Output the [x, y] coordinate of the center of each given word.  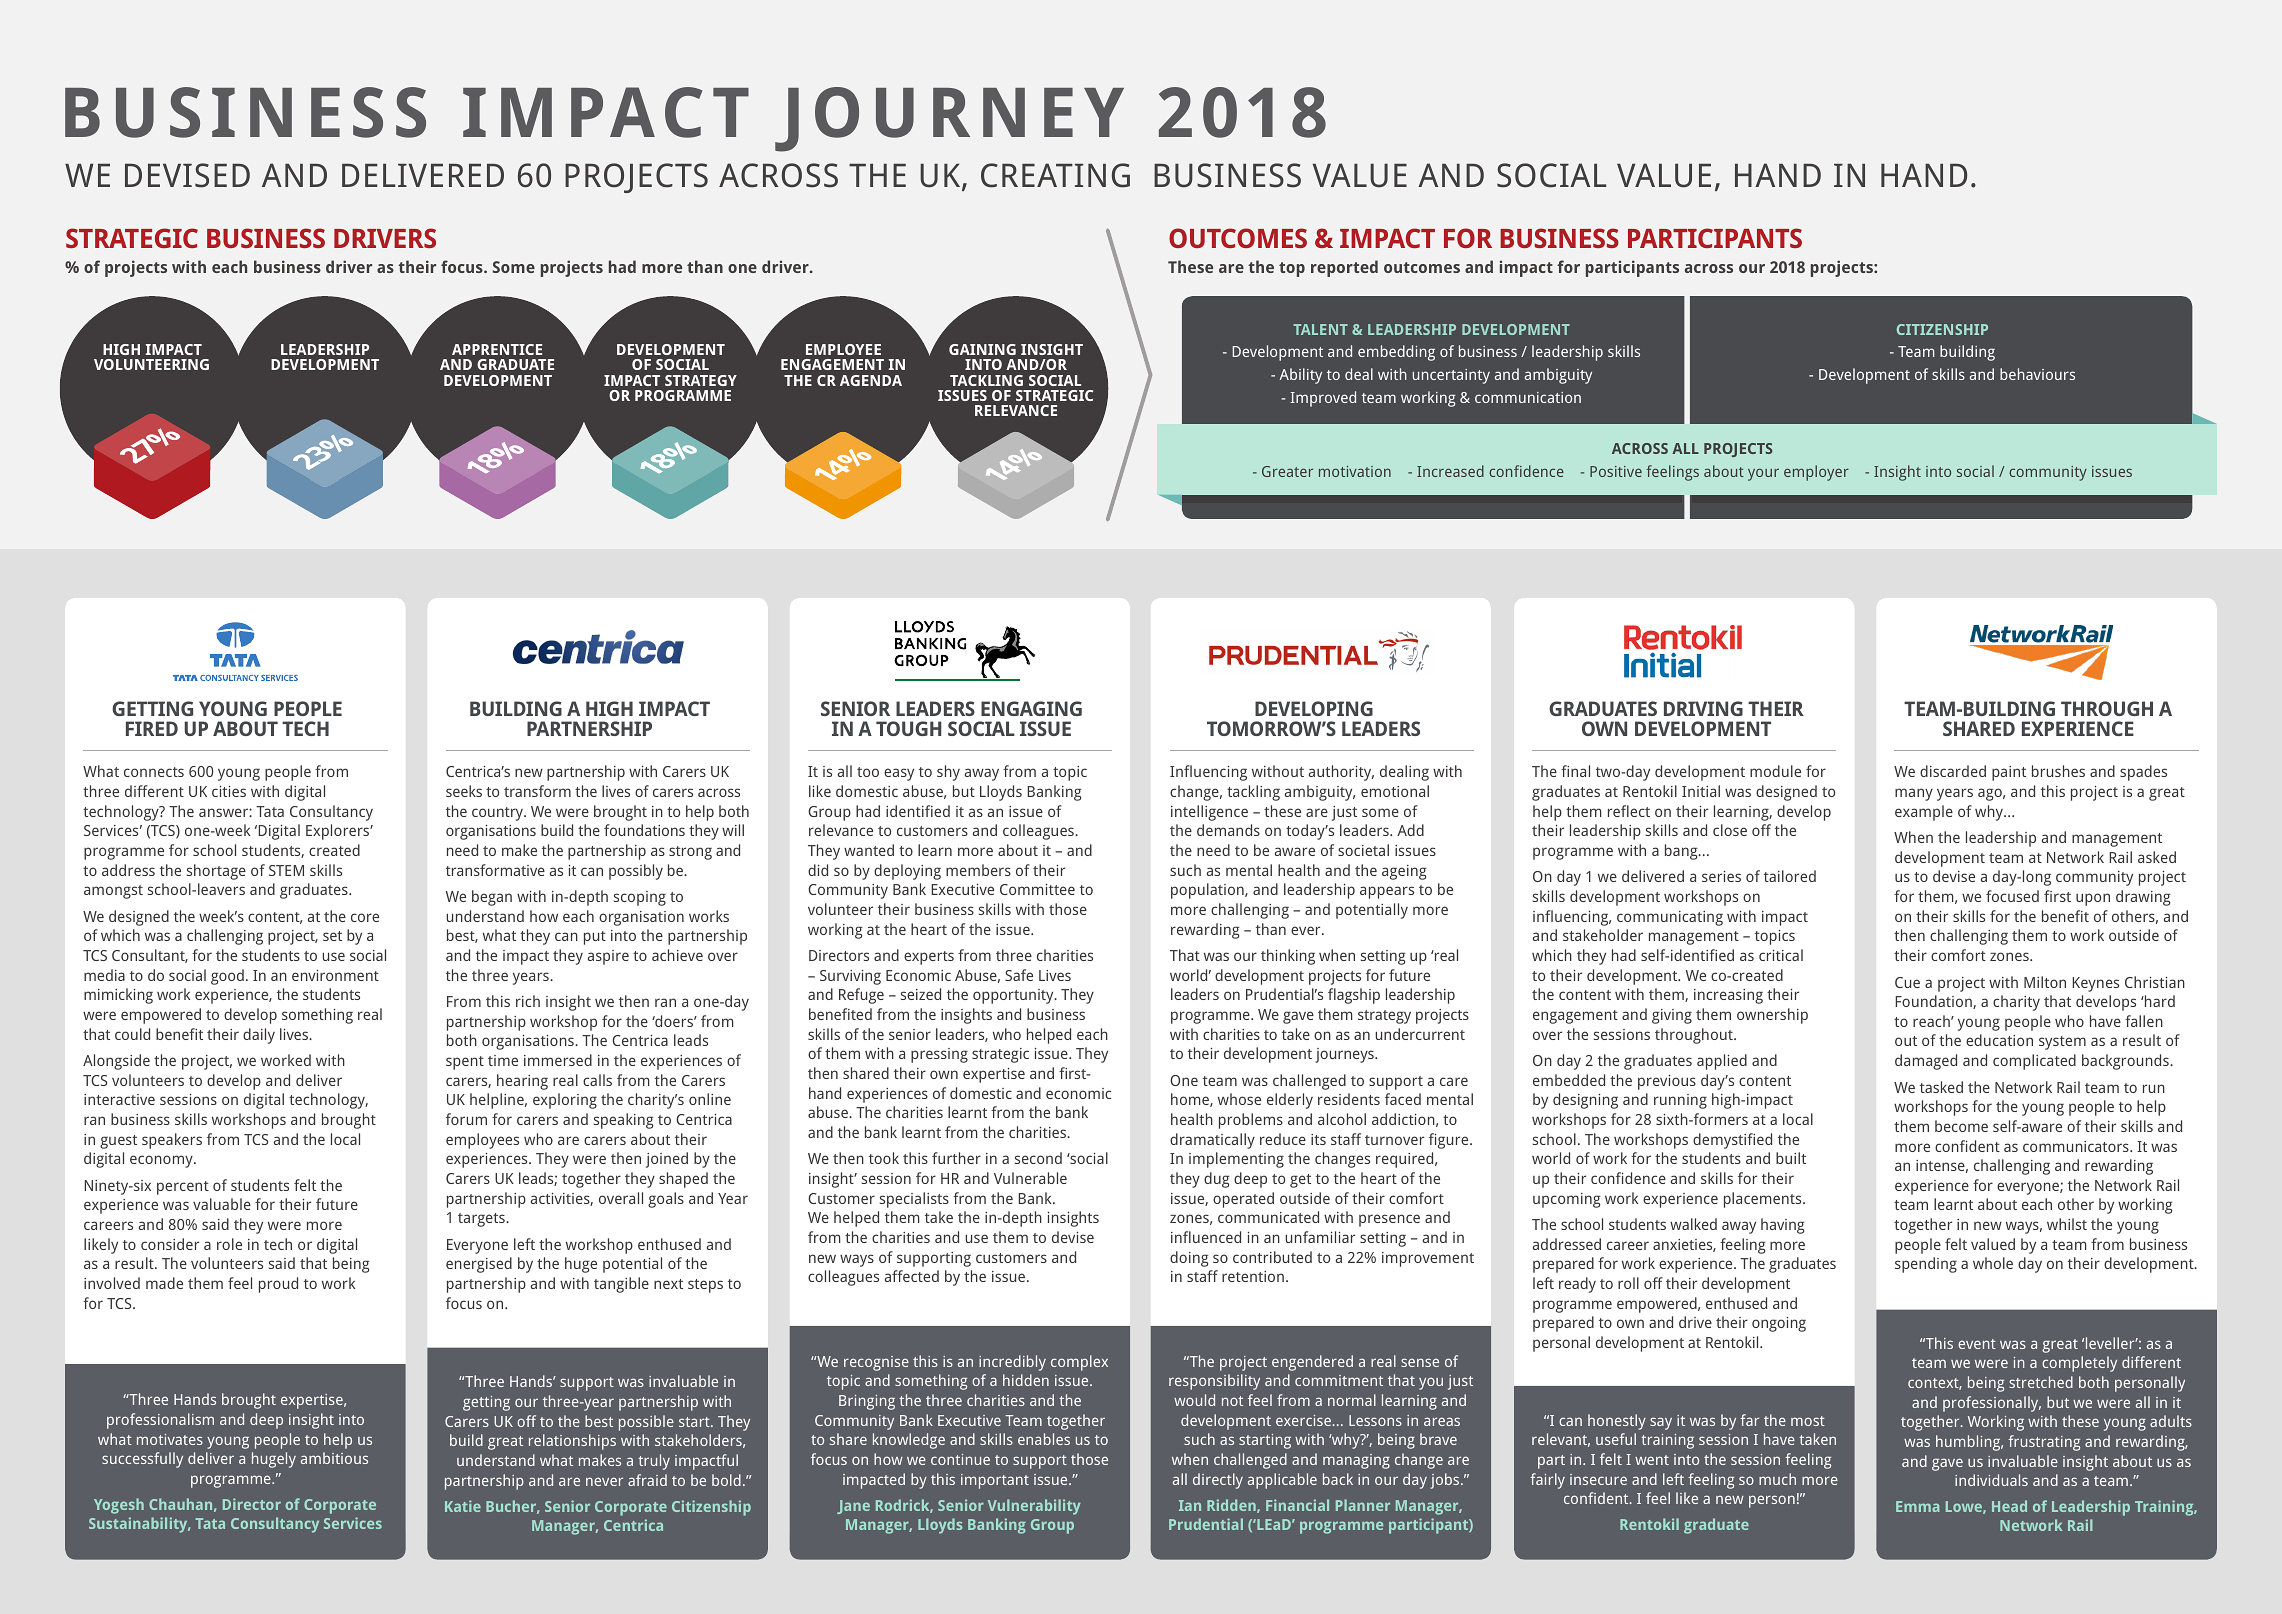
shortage [216, 872]
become [1961, 1126]
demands [1228, 830]
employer [1816, 473]
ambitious [334, 1458]
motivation [1355, 471]
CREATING [1055, 175]
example [1924, 813]
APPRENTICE [497, 349]
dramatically [1212, 1141]
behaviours [2037, 374]
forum [466, 1119]
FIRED [152, 728]
